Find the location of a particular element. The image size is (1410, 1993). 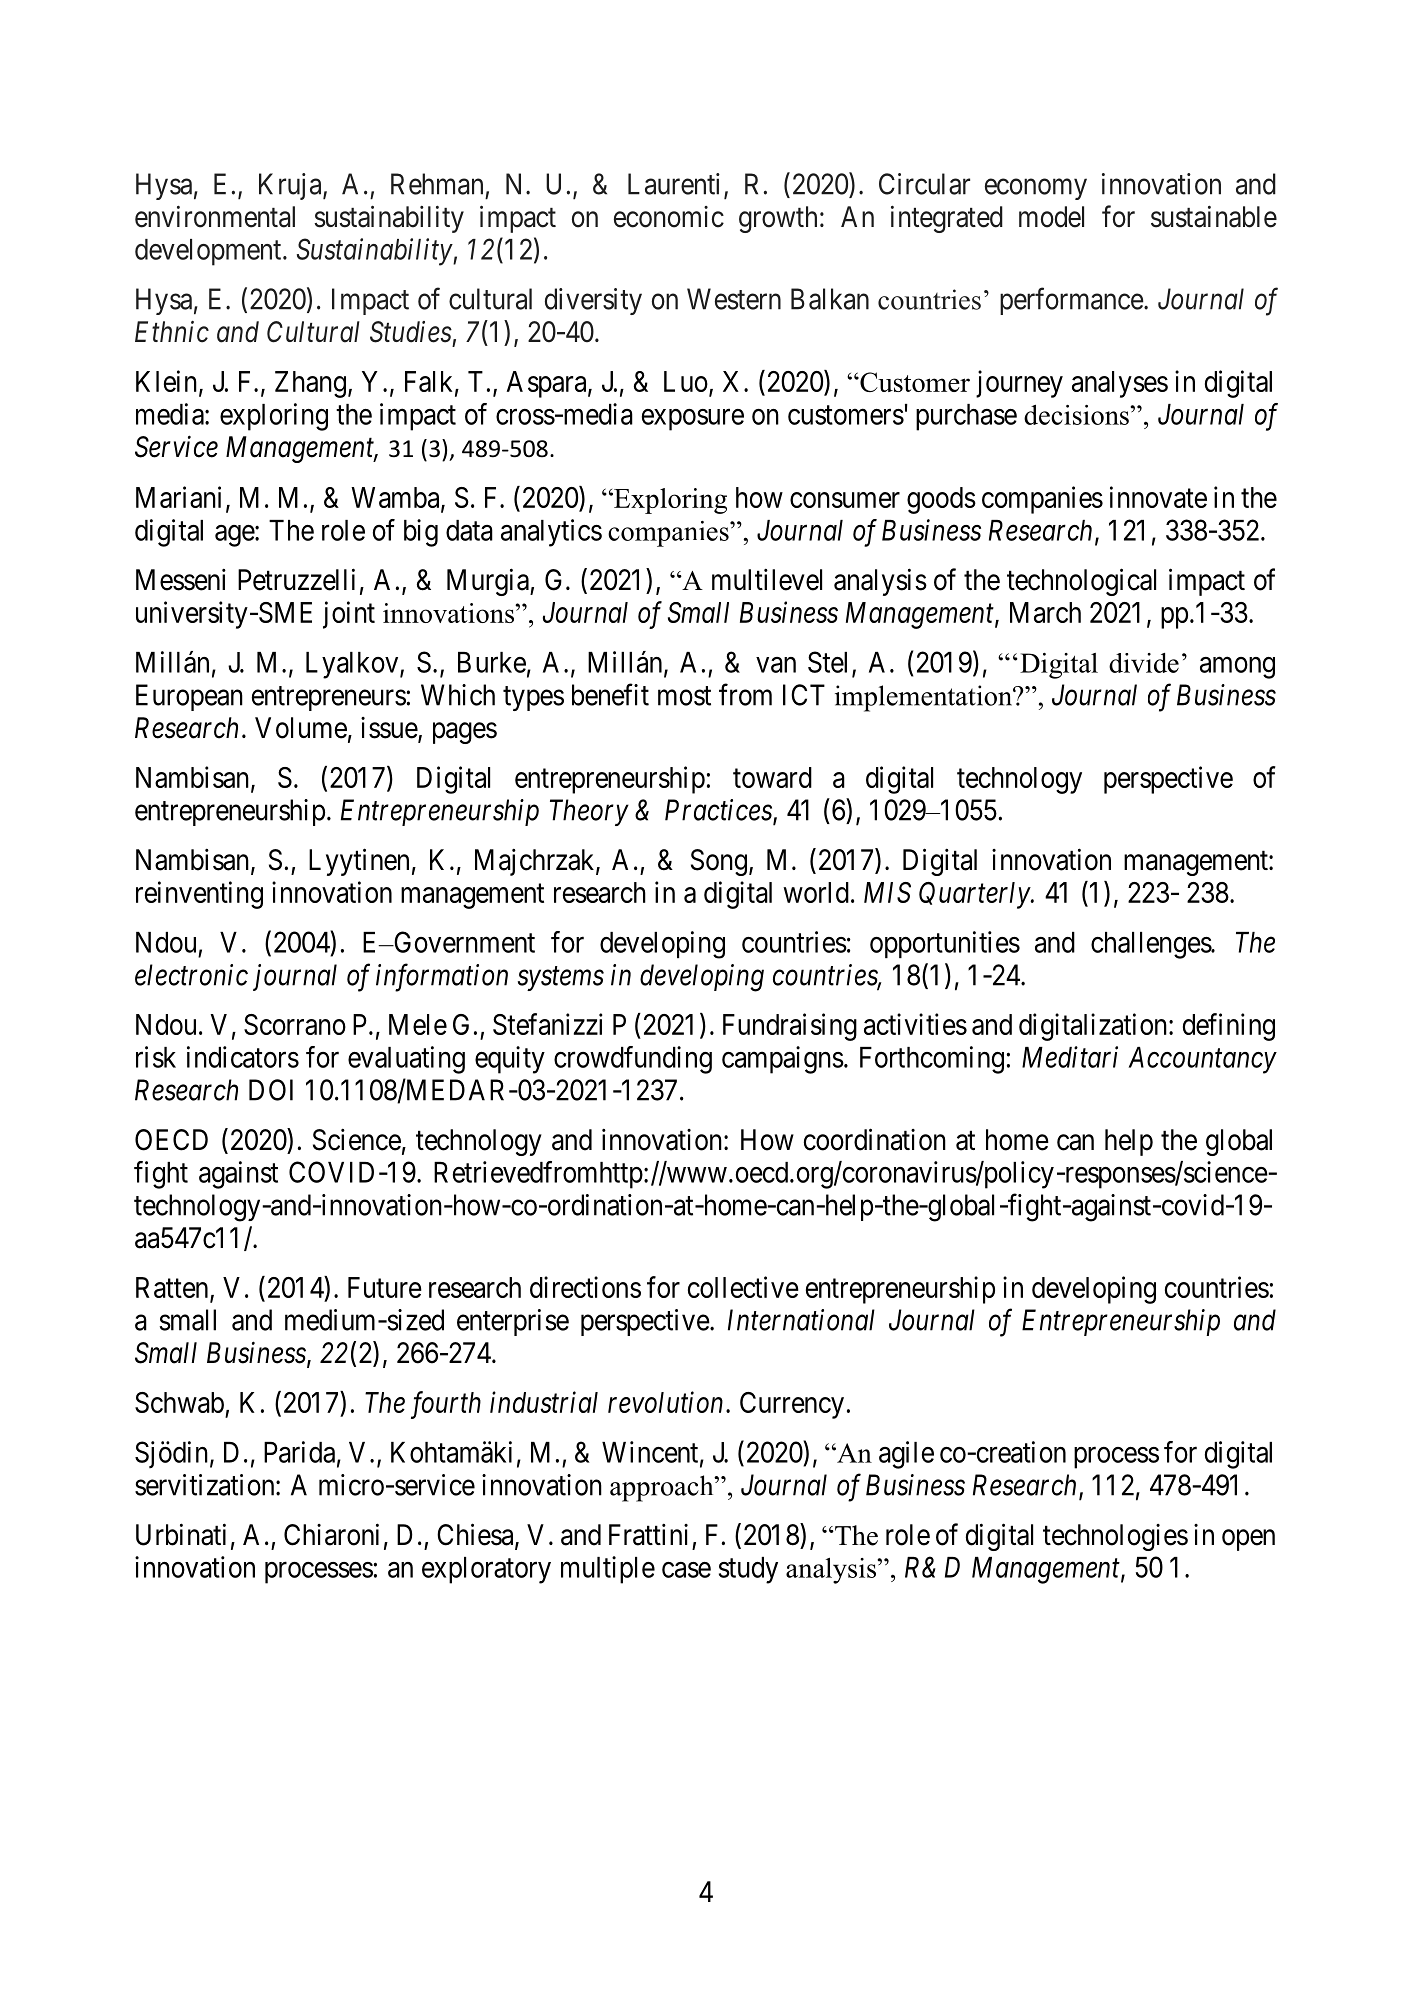

model is located at coordinates (1051, 217).
